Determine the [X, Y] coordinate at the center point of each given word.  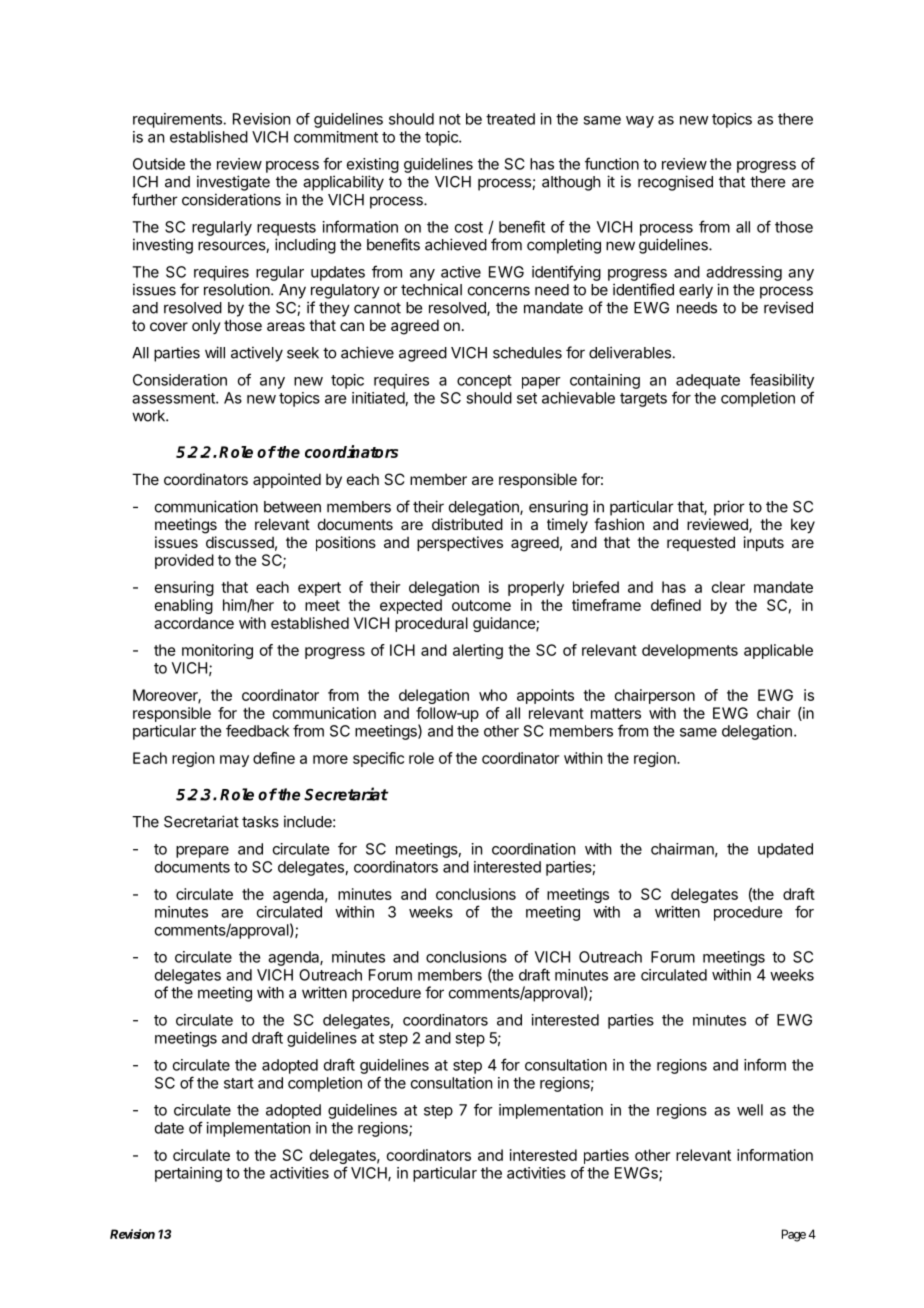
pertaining [188, 1174]
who [493, 695]
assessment [174, 398]
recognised [675, 183]
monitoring [217, 651]
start [239, 1083]
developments [690, 651]
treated [510, 119]
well [750, 1110]
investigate [233, 183]
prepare [202, 852]
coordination [533, 849]
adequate [708, 381]
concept [484, 382]
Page [794, 1235]
